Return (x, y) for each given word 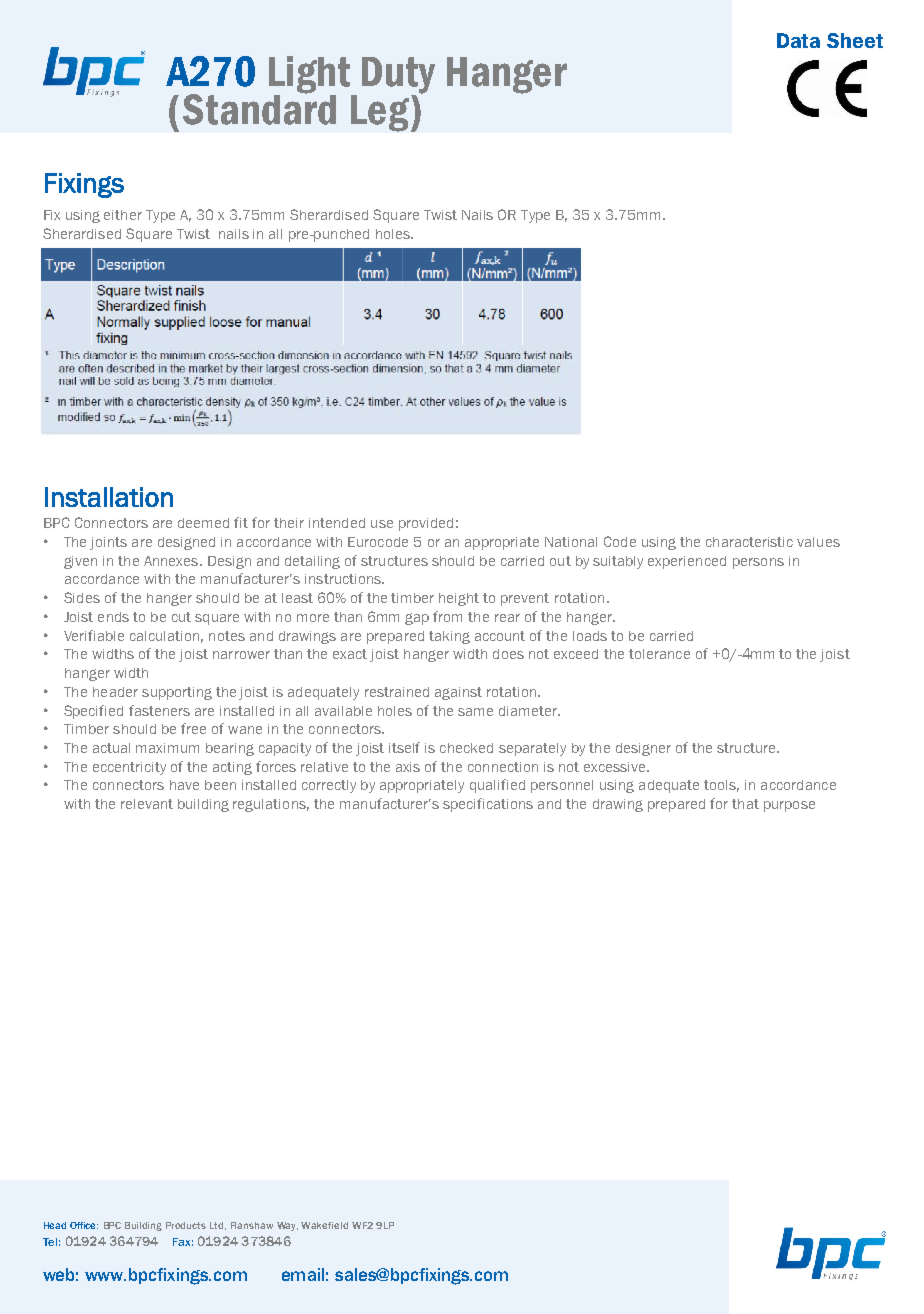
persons (758, 563)
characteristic (749, 542)
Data (798, 40)
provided (426, 524)
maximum (167, 748)
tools (721, 786)
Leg (380, 113)
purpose (789, 806)
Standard (259, 108)
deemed (203, 523)
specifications (488, 805)
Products (186, 1225)
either (123, 215)
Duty (398, 76)
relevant (147, 804)
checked (466, 748)
